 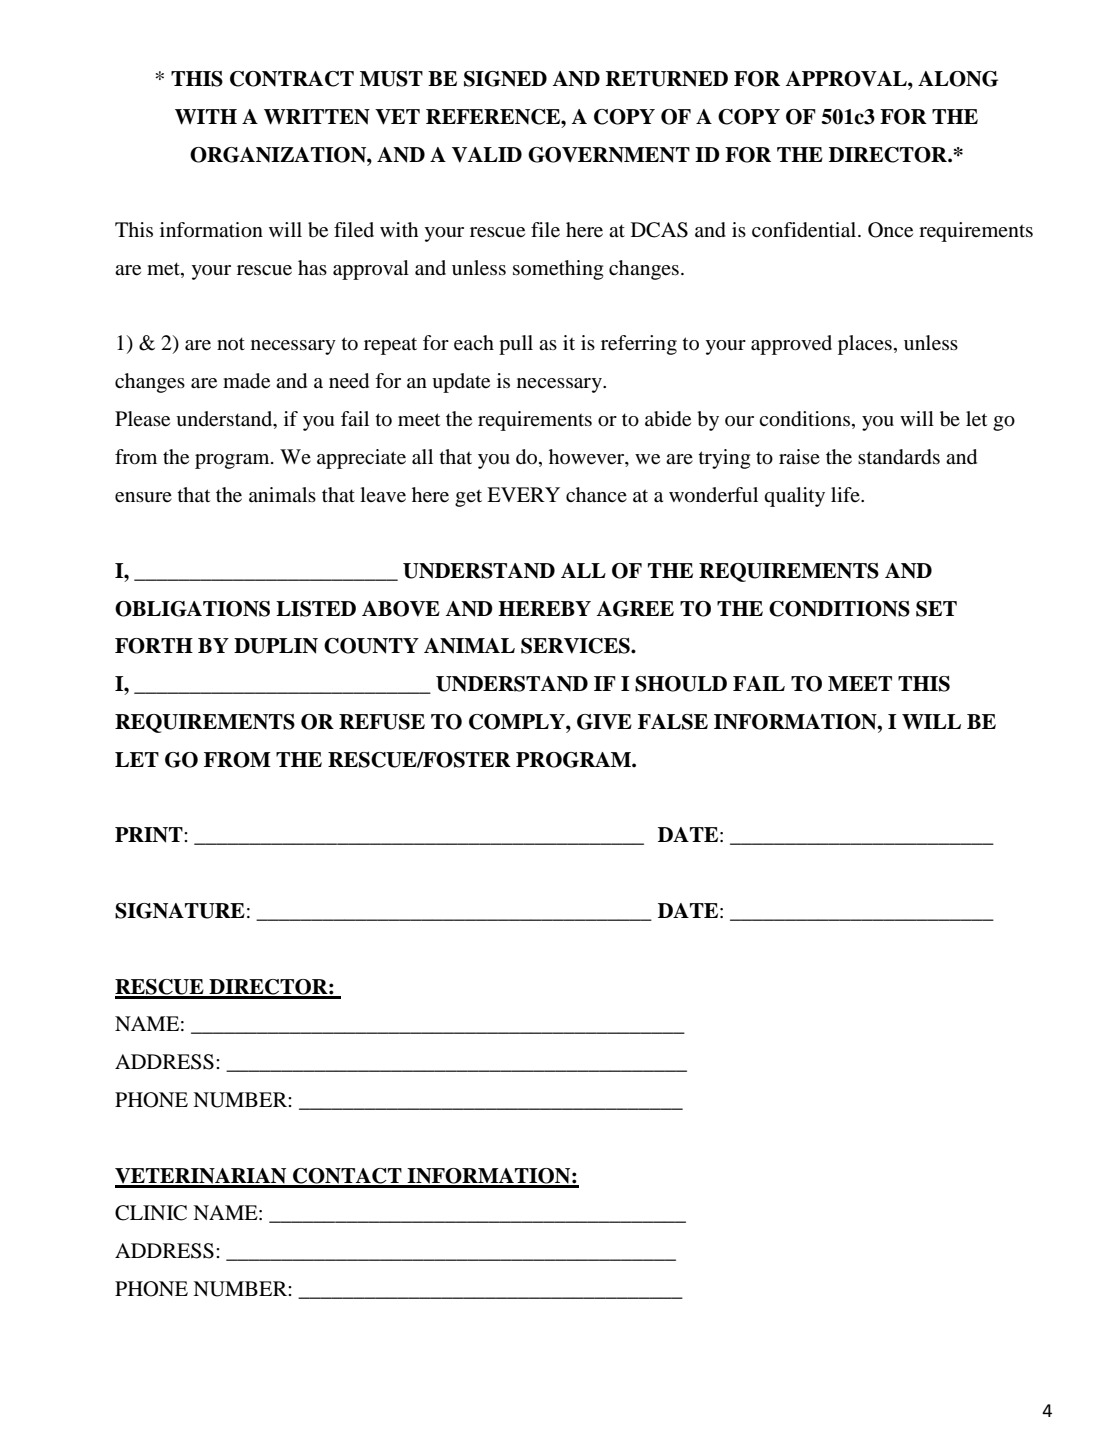 I want to click on CLINIC, so click(x=151, y=1213).
